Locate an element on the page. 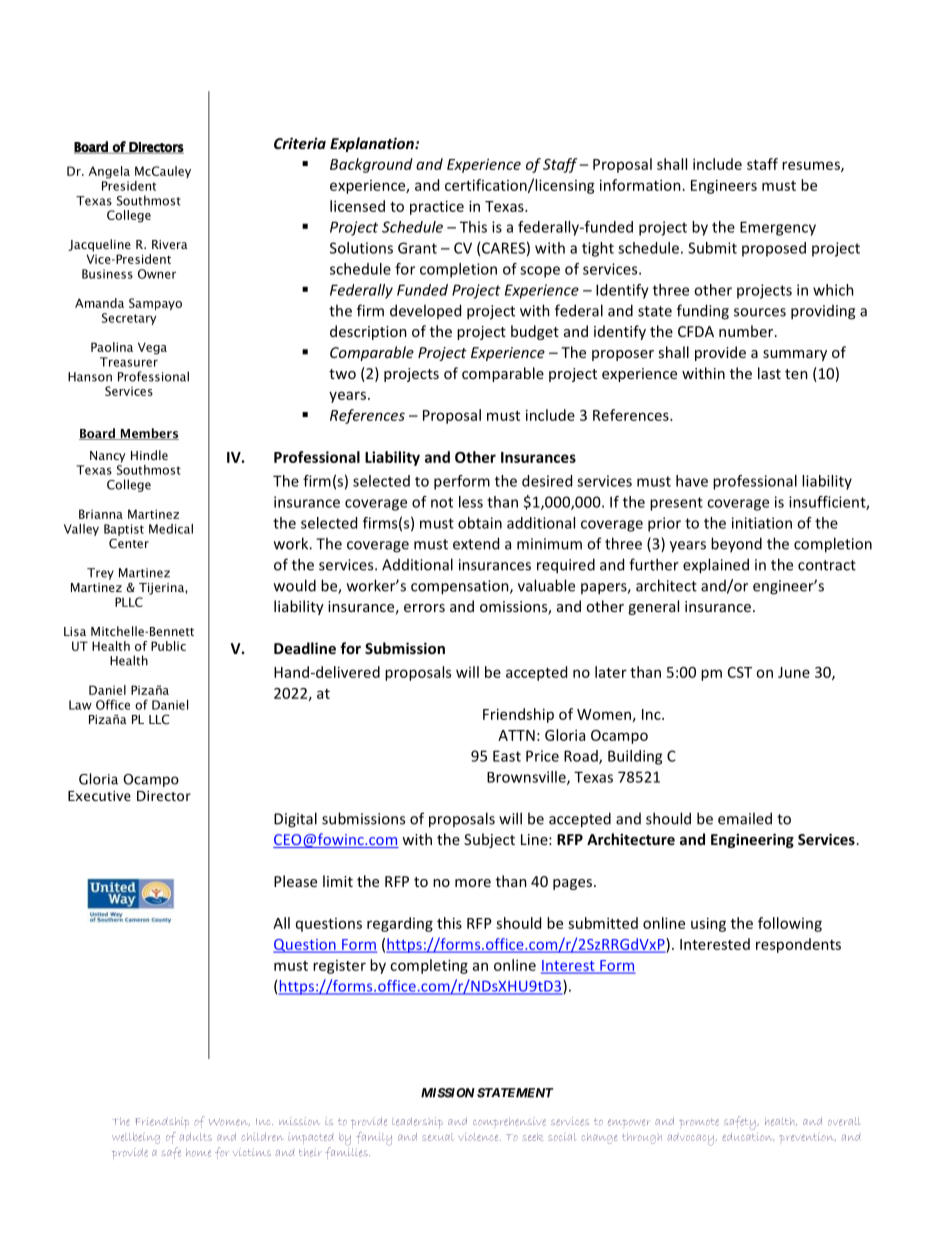  sexual is located at coordinates (438, 1137).
